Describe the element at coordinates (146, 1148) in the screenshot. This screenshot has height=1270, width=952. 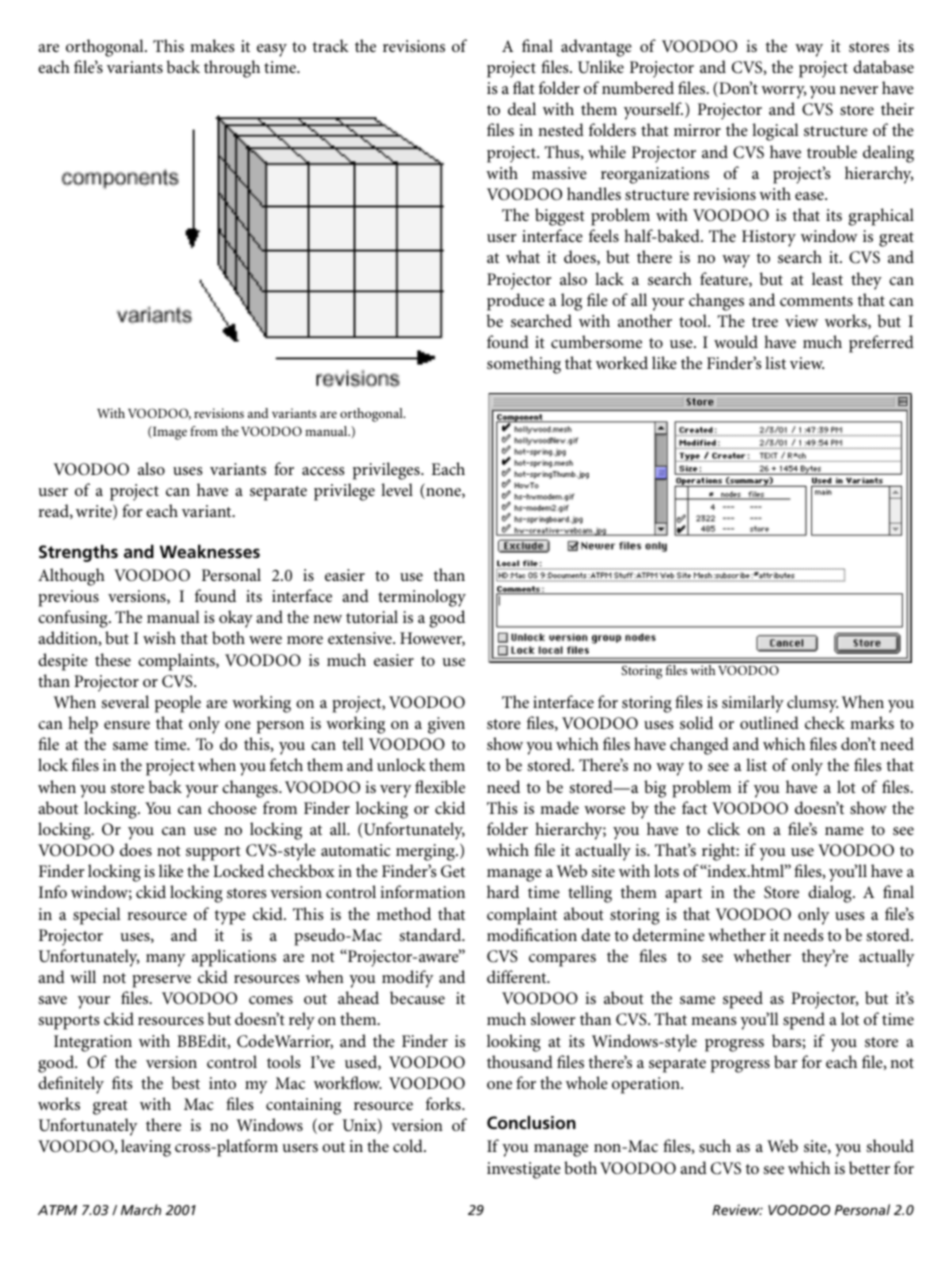
I see `leaving` at that location.
